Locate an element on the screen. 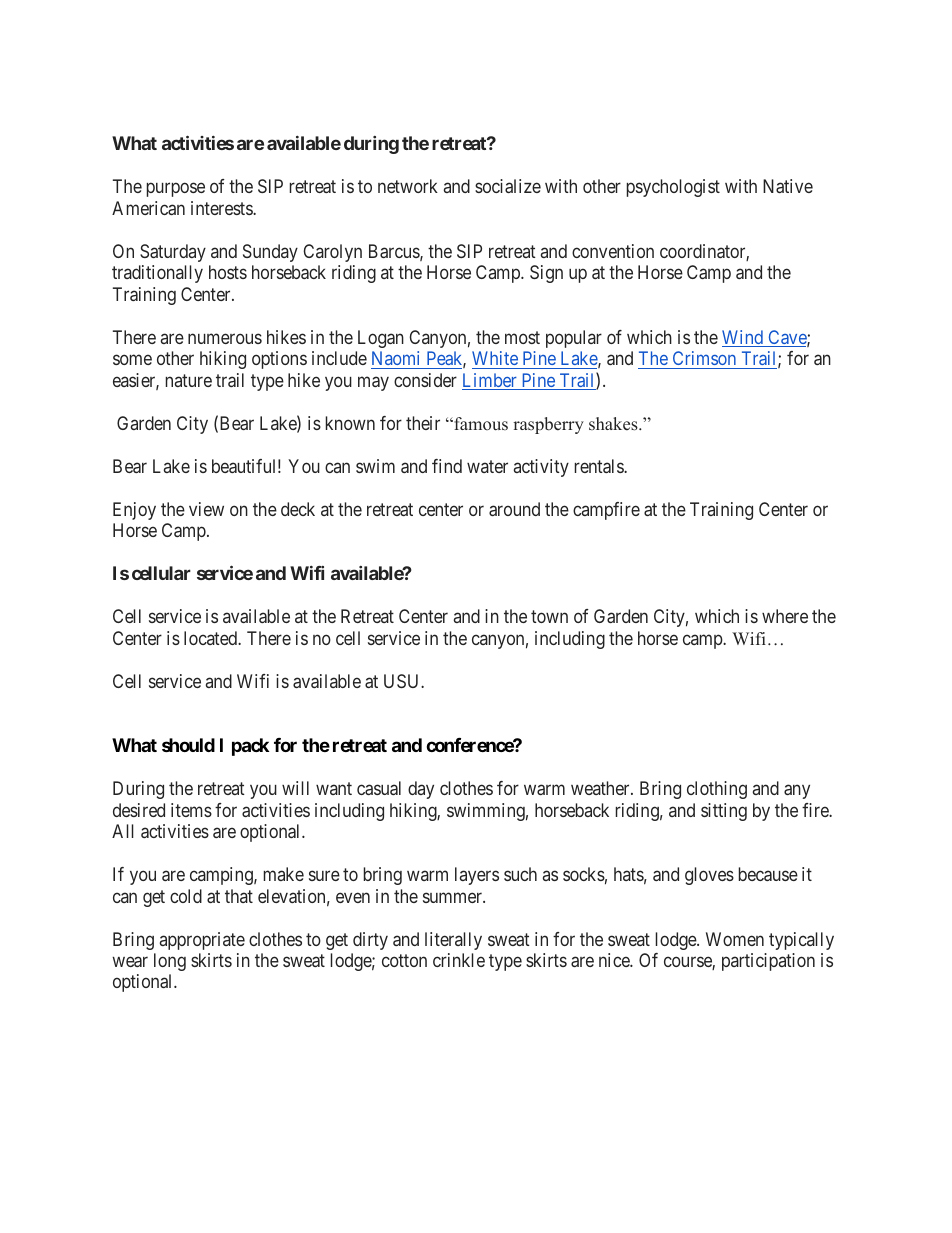  appropriate is located at coordinates (202, 941).
